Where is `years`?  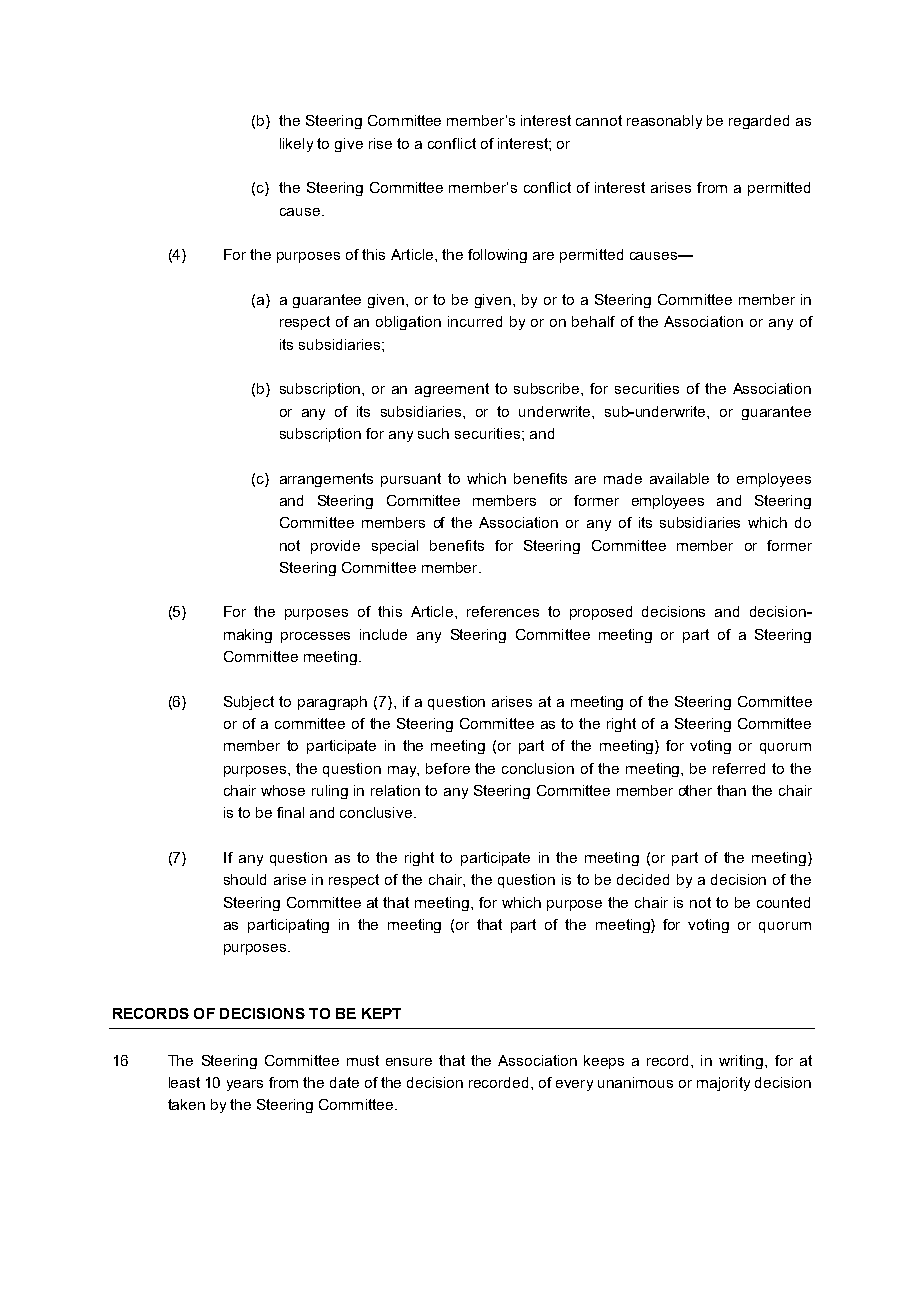 years is located at coordinates (245, 1085).
